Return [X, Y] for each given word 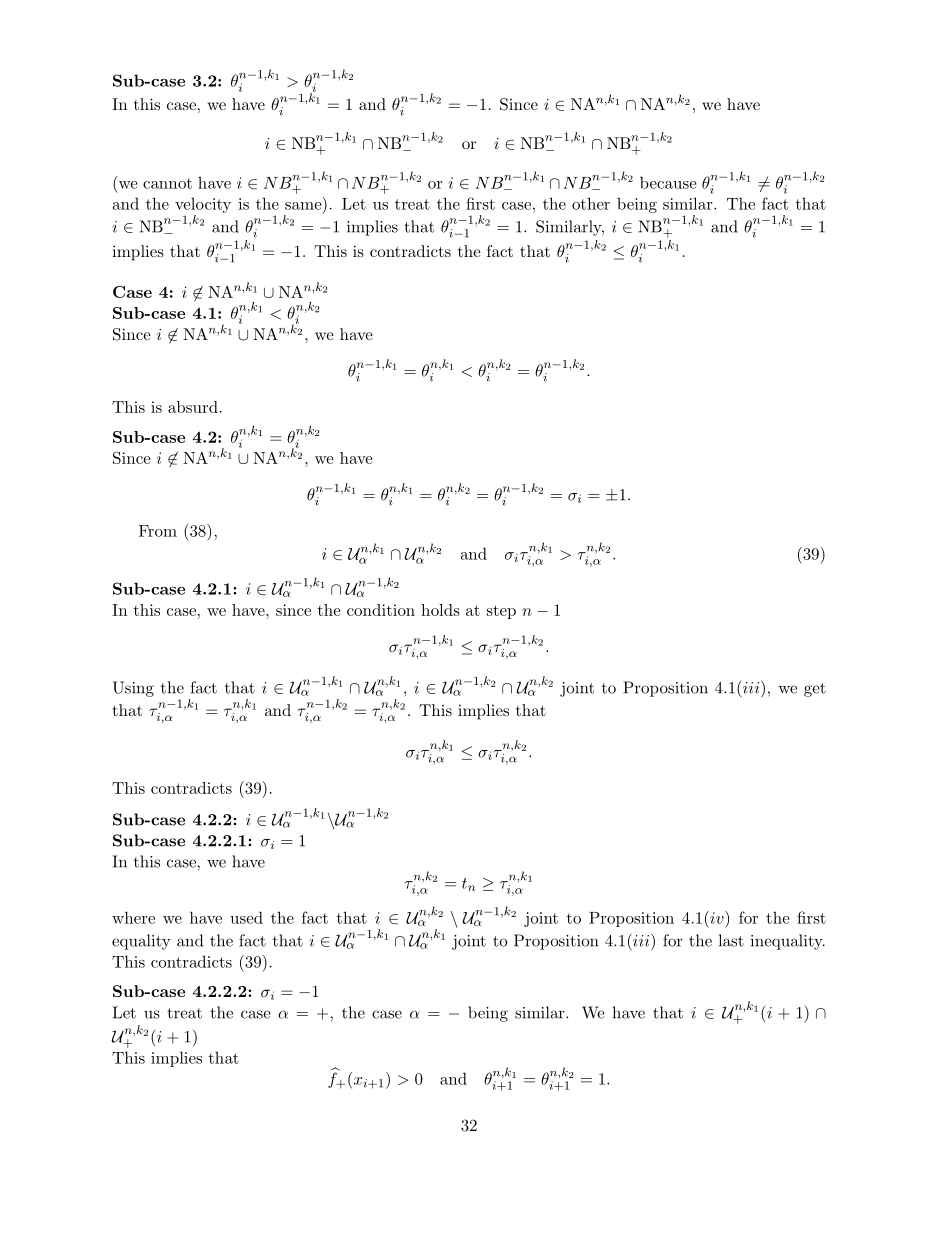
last [731, 940]
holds [440, 610]
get [815, 690]
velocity [203, 205]
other [591, 203]
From [158, 531]
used [246, 917]
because [668, 182]
